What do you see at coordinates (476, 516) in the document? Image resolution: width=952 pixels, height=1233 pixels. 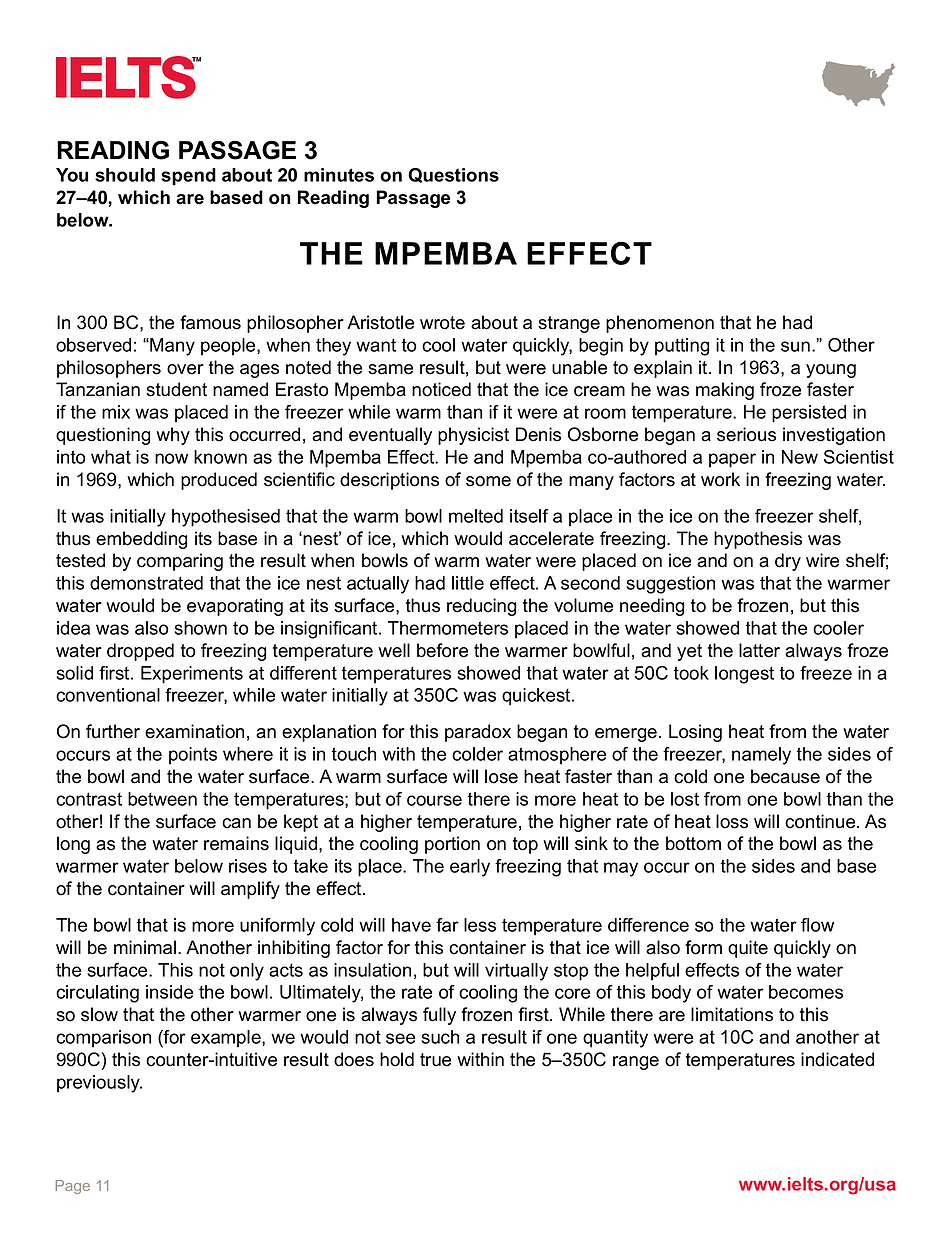 I see `melted` at bounding box center [476, 516].
